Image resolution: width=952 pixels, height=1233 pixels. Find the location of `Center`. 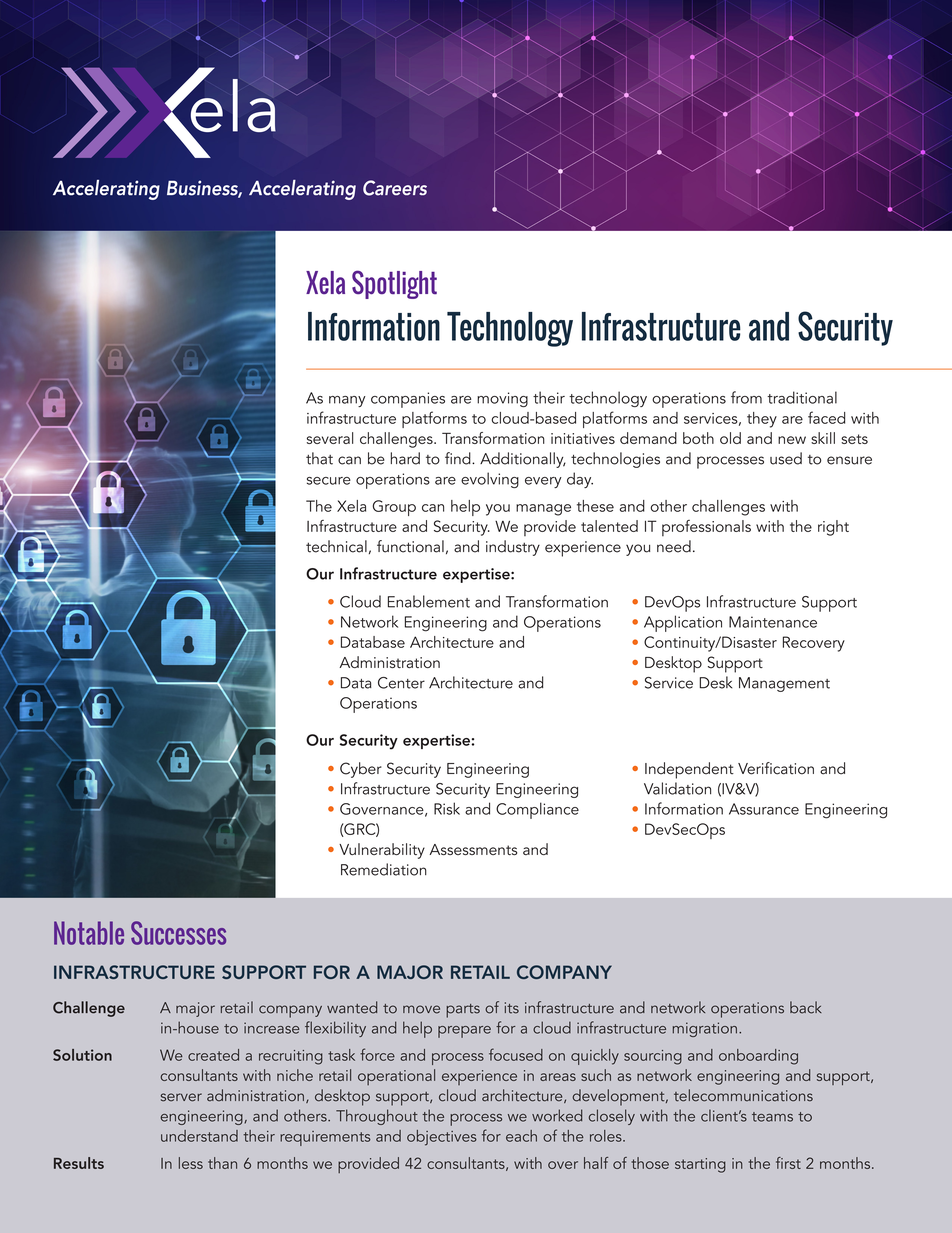

Center is located at coordinates (401, 683).
